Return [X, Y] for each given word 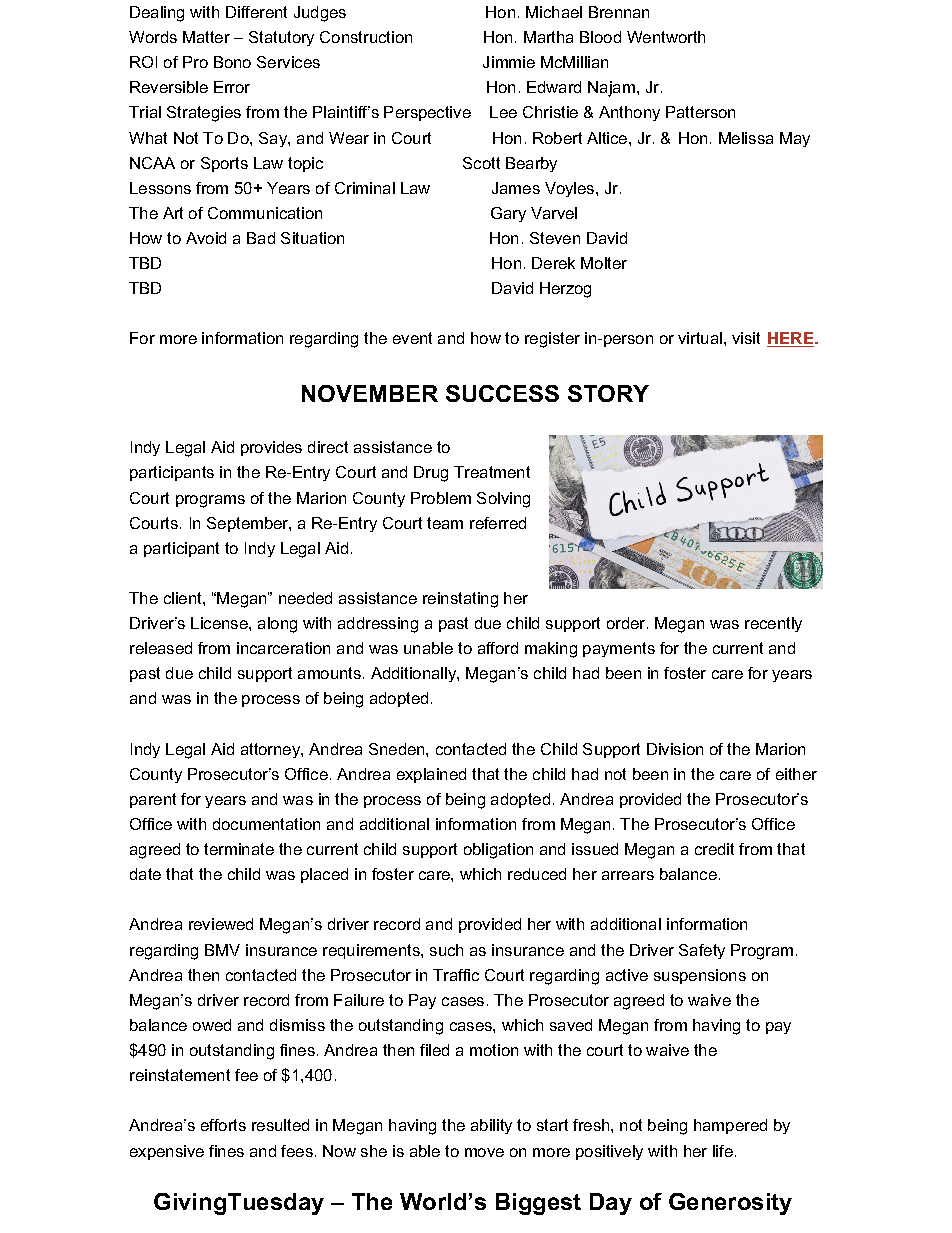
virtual [700, 338]
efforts [223, 1125]
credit [714, 849]
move [484, 1152]
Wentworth [666, 37]
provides [271, 448]
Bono [232, 62]
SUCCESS [502, 393]
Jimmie [509, 62]
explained [431, 775]
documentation [266, 824]
